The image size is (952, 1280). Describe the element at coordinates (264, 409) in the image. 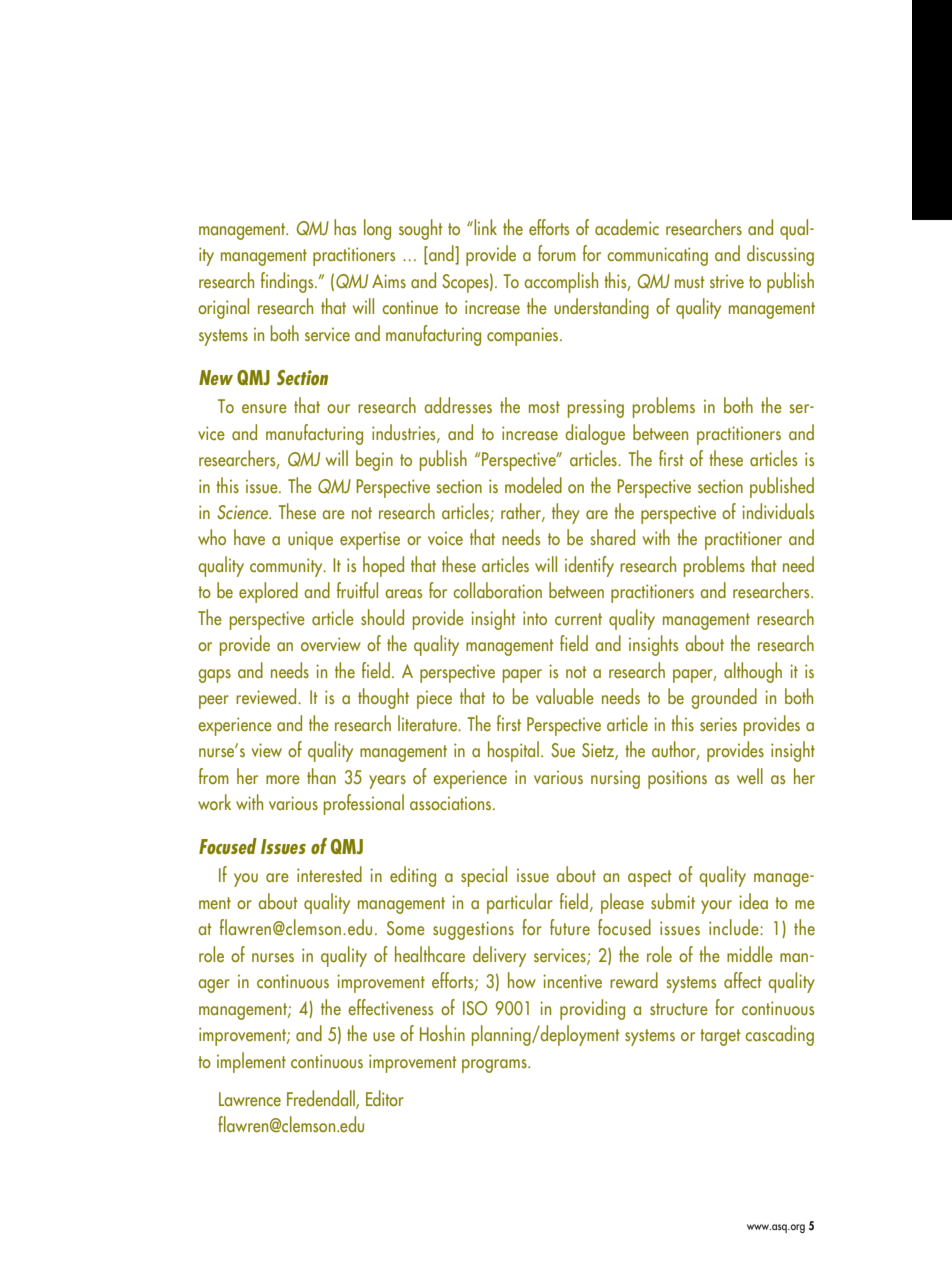

I see `ensure` at that location.
